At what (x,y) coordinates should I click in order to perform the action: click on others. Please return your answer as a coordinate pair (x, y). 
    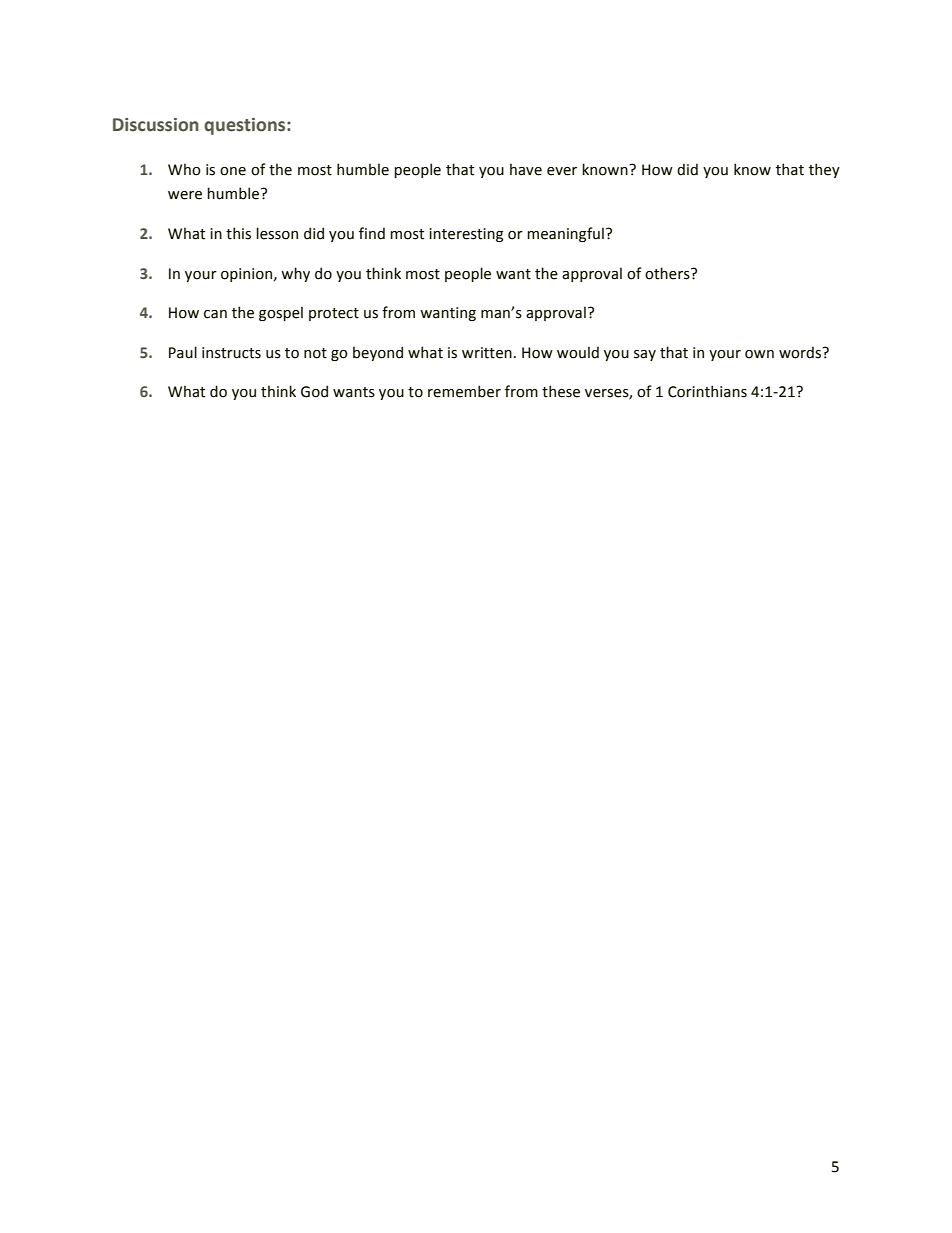
    Looking at the image, I should click on (668, 273).
